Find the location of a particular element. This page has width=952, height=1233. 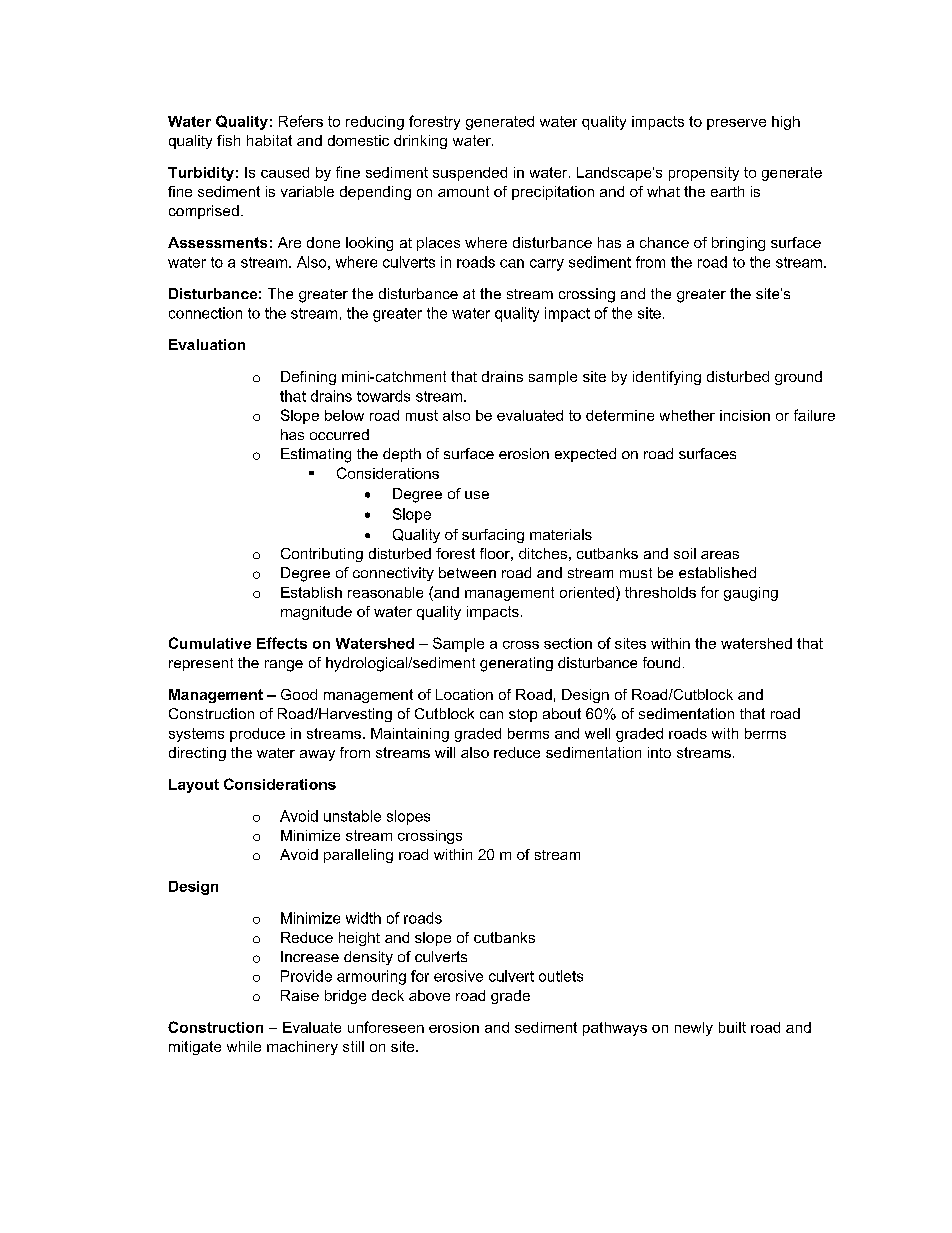

erosive is located at coordinates (458, 976).
